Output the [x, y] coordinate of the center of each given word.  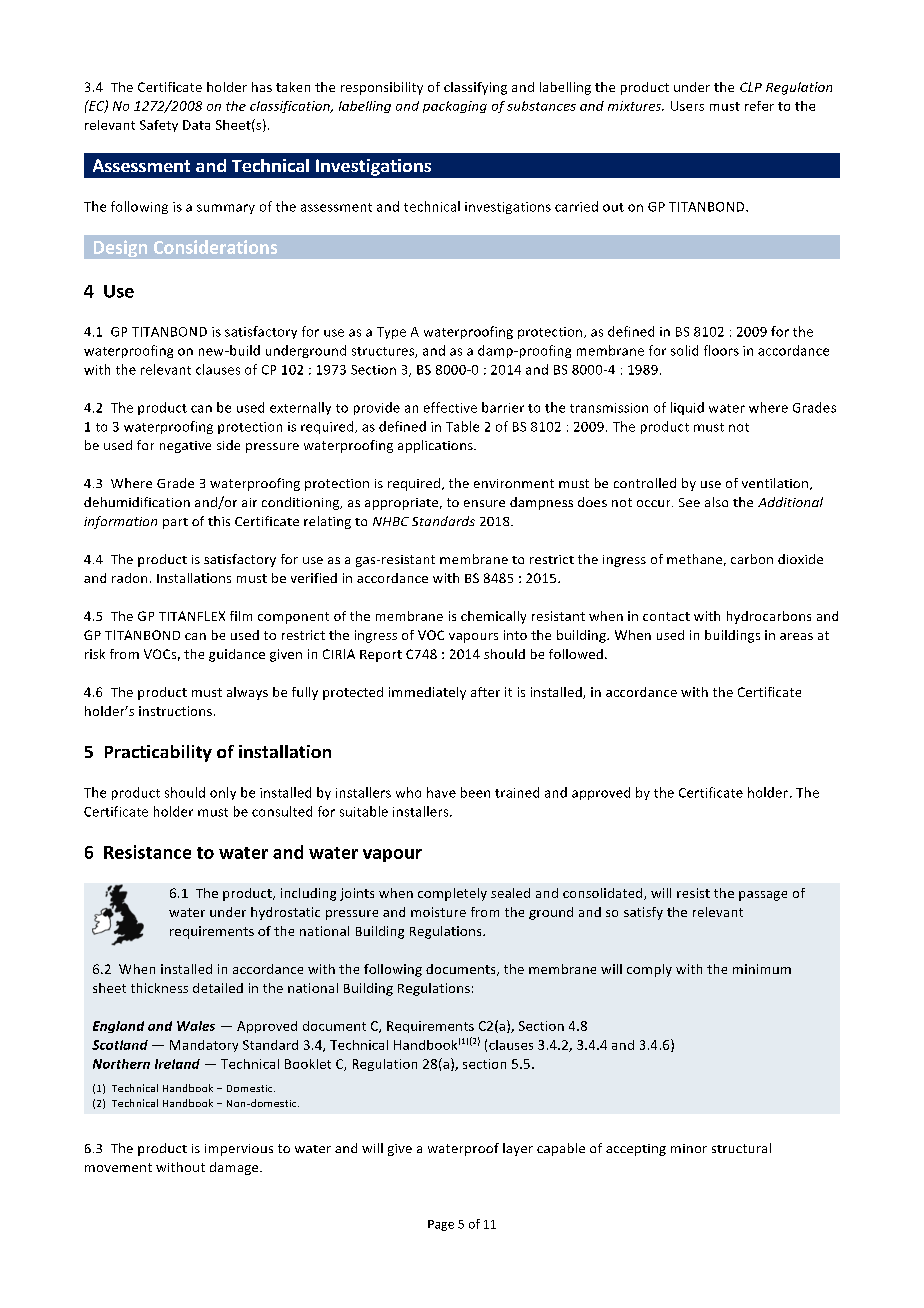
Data [196, 125]
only [223, 793]
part [175, 523]
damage [235, 1168]
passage [763, 896]
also [716, 502]
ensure [484, 503]
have [441, 792]
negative [185, 447]
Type [391, 333]
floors [721, 350]
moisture [438, 912]
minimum [762, 969]
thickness [159, 988]
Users [687, 106]
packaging [455, 107]
